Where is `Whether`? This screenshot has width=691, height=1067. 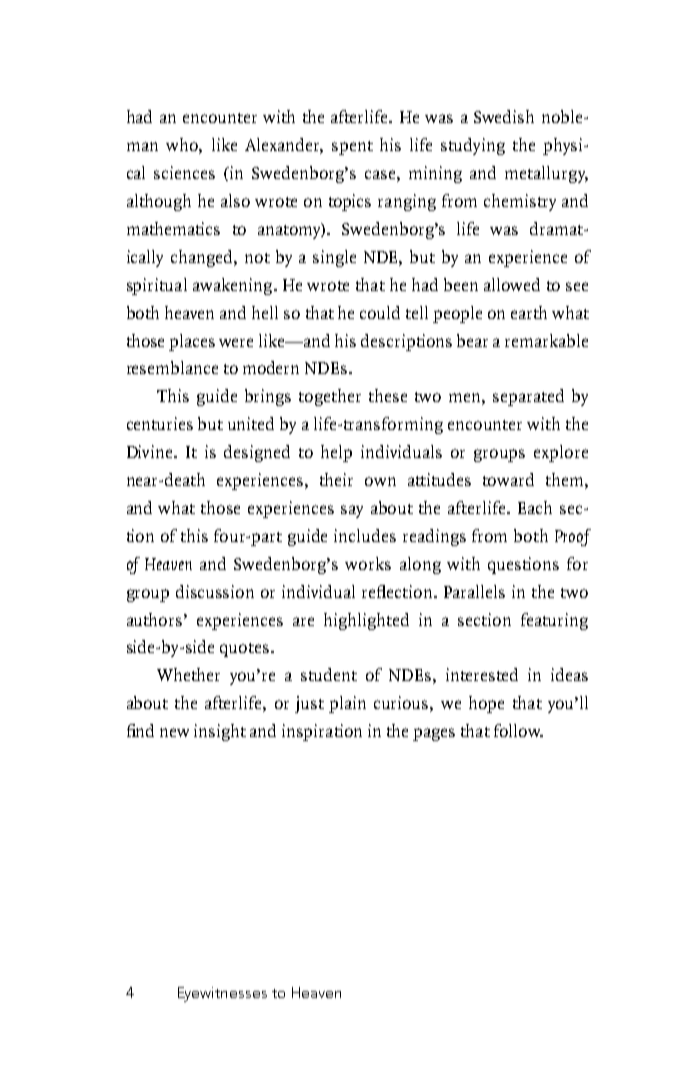 Whether is located at coordinates (188, 674).
